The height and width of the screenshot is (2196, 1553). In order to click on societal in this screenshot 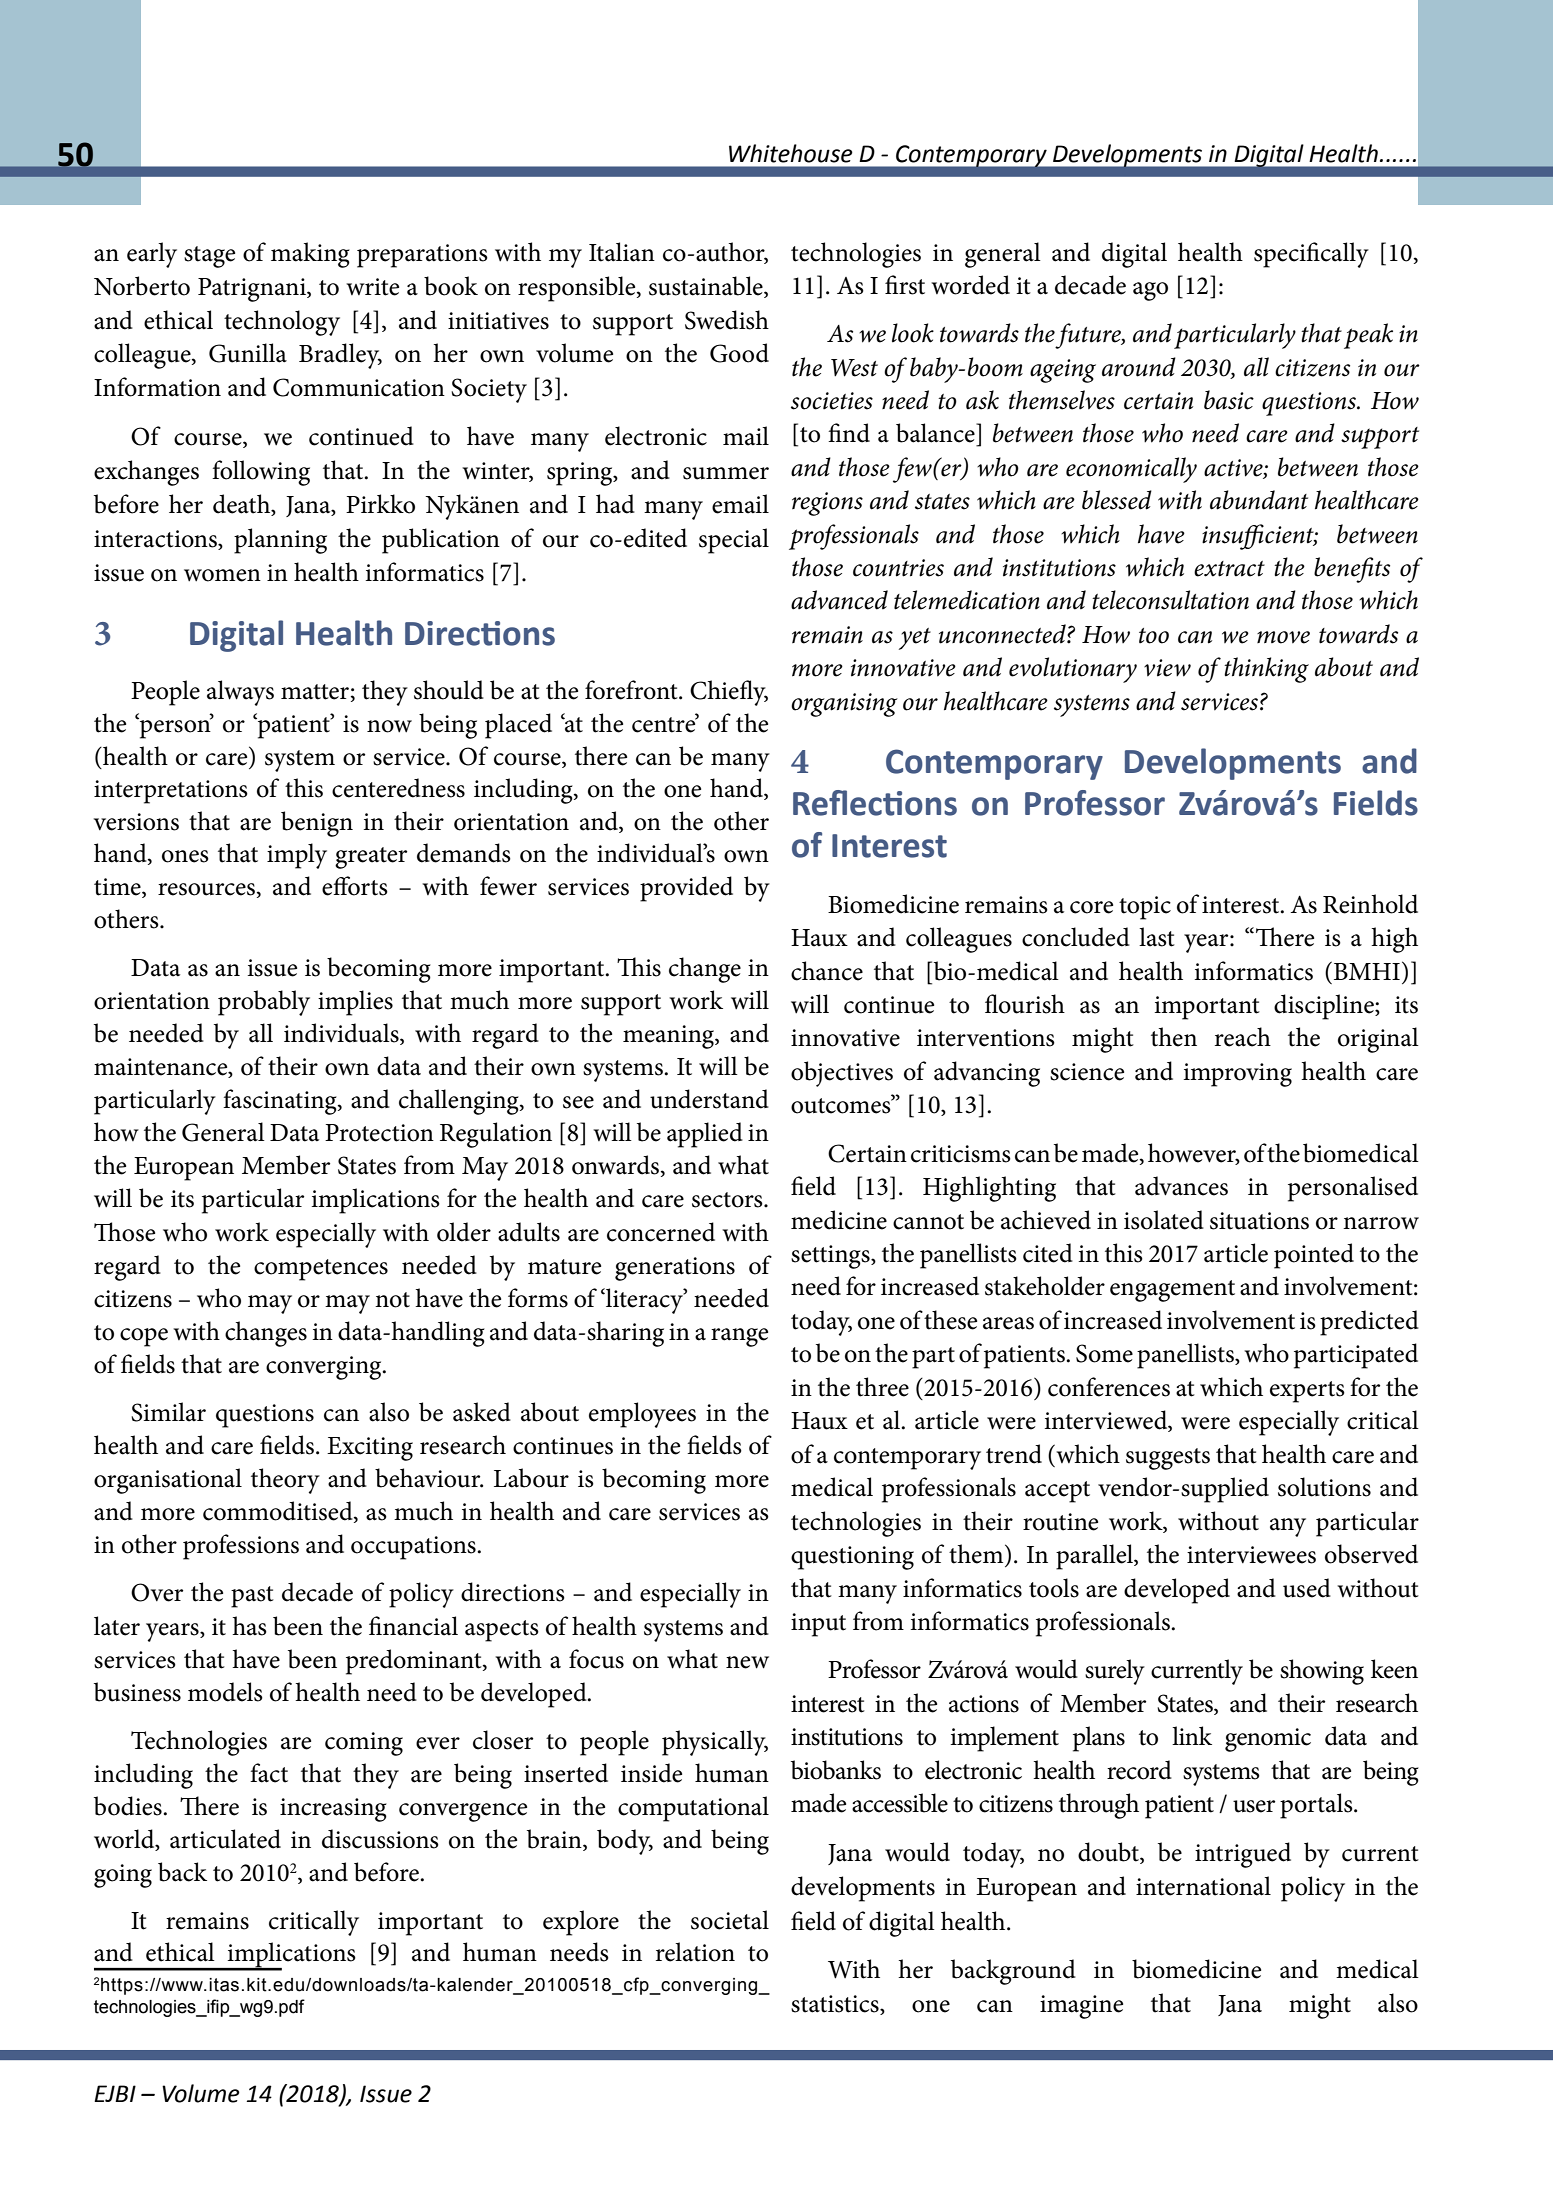, I will do `click(730, 1920)`.
